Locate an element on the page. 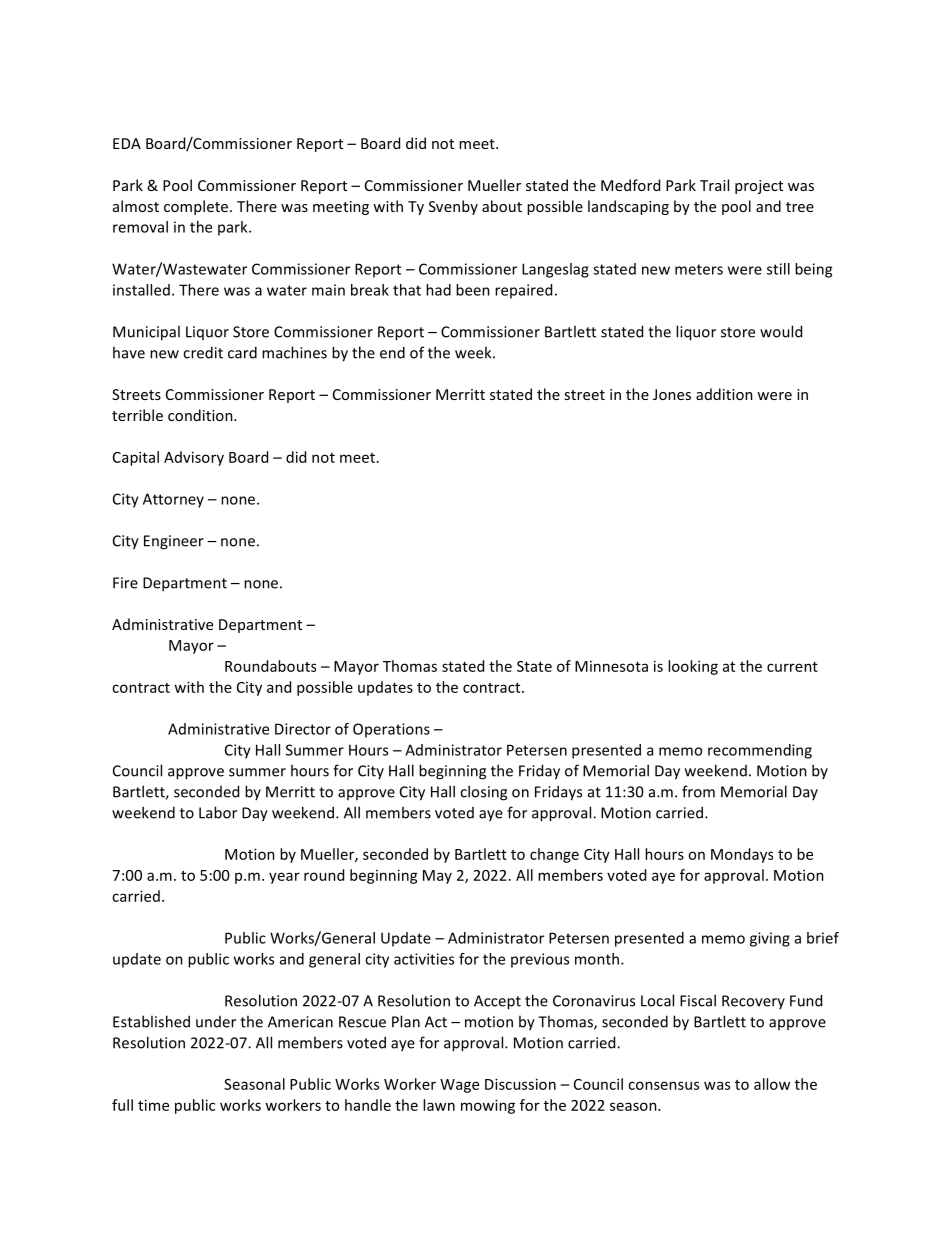  allow is located at coordinates (772, 1084).
